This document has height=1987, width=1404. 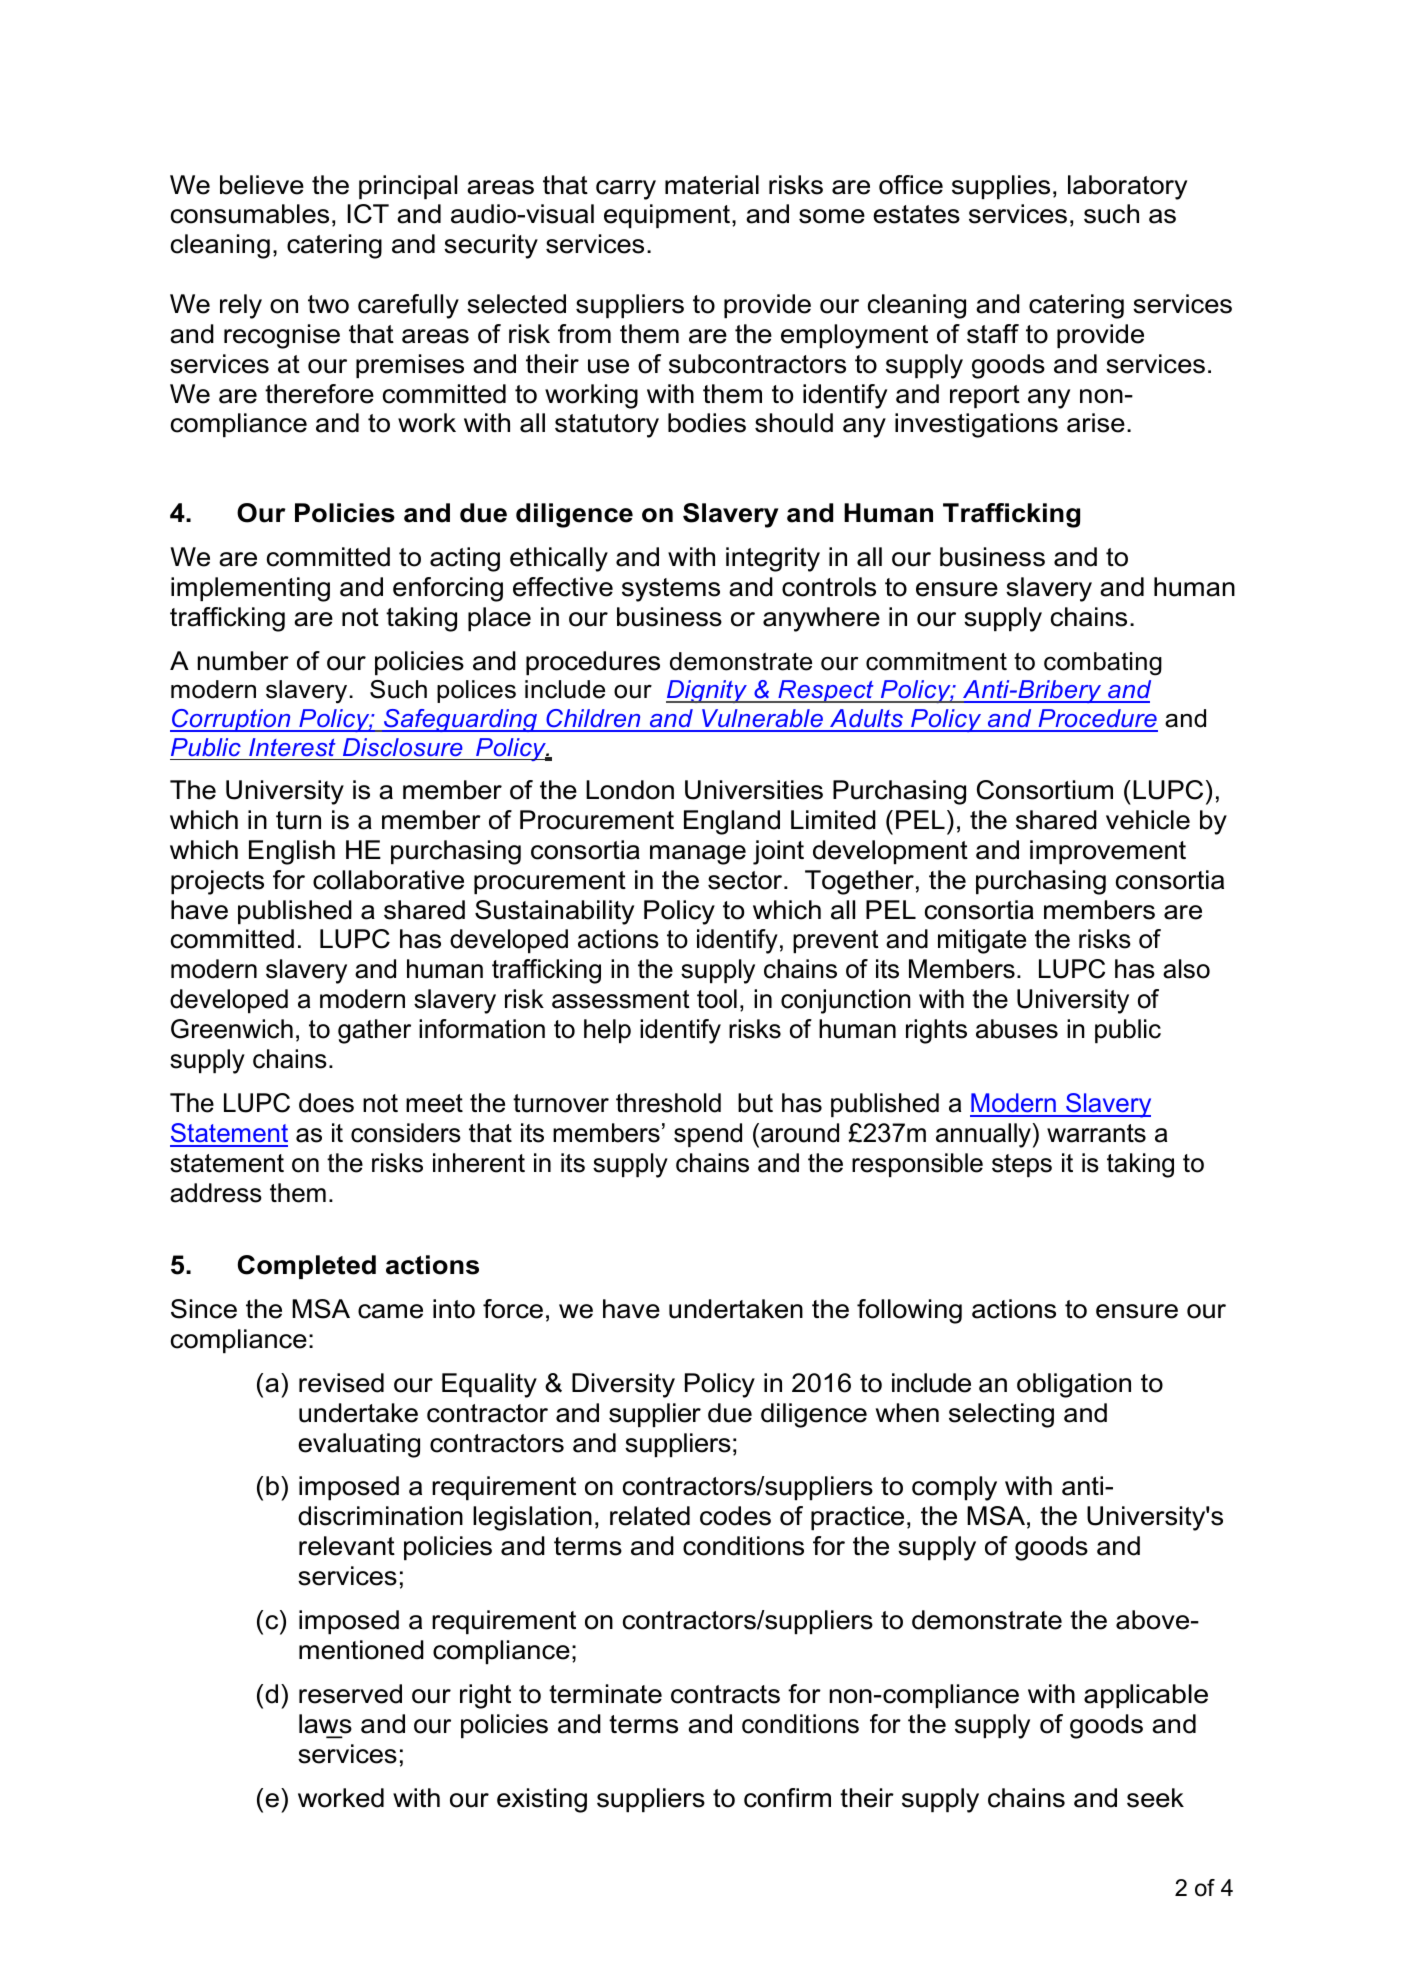 What do you see at coordinates (368, 214) in the document?
I see `ICT` at bounding box center [368, 214].
